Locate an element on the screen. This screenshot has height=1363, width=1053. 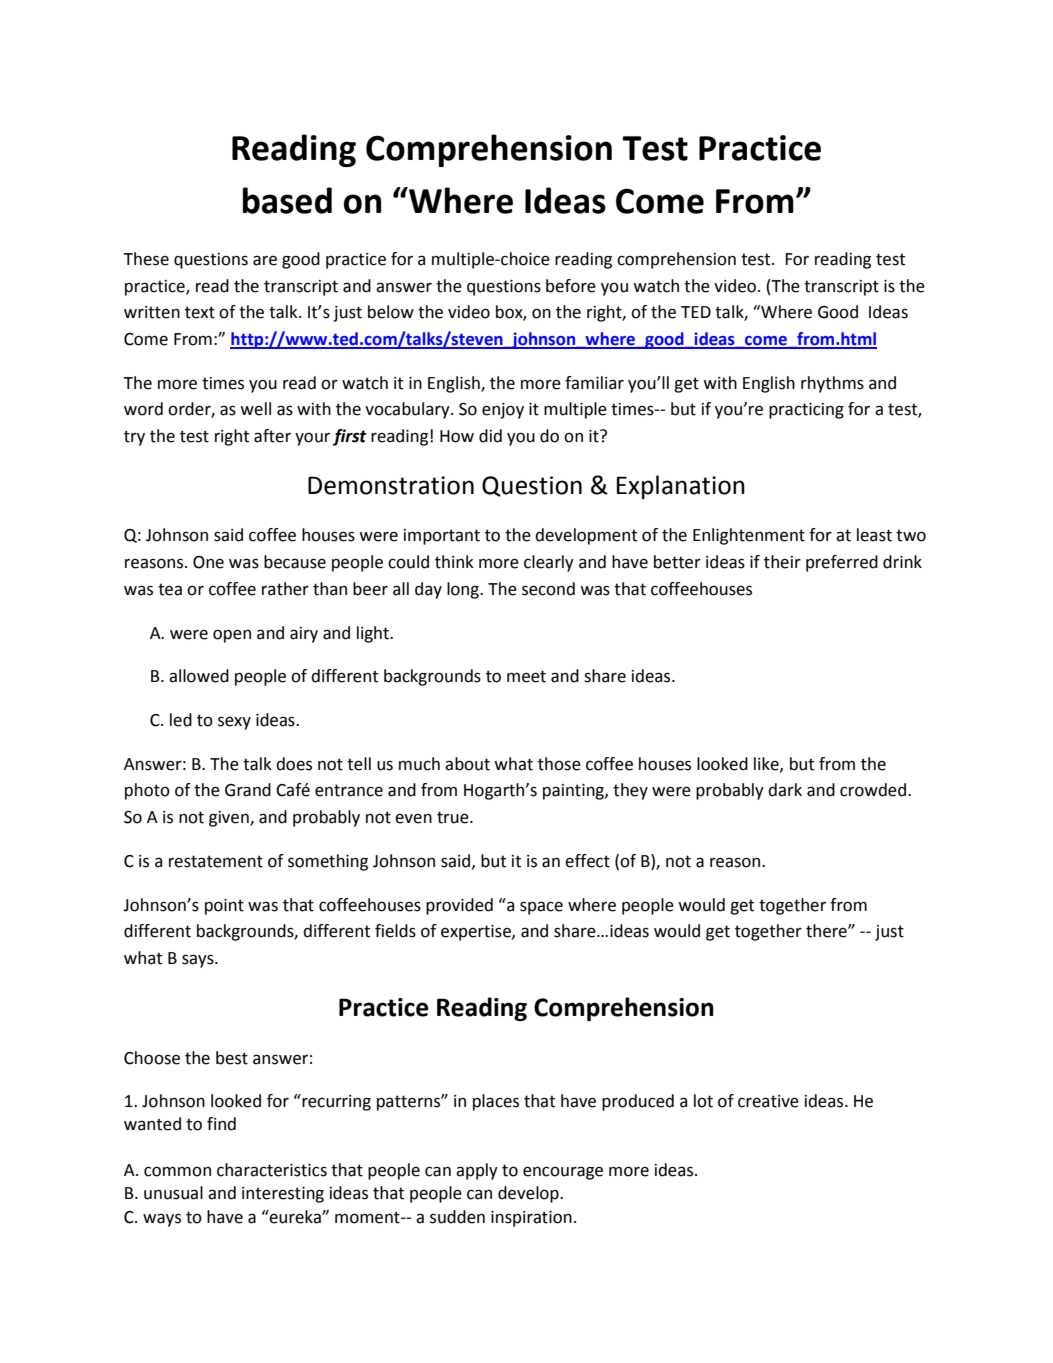
like is located at coordinates (767, 764).
